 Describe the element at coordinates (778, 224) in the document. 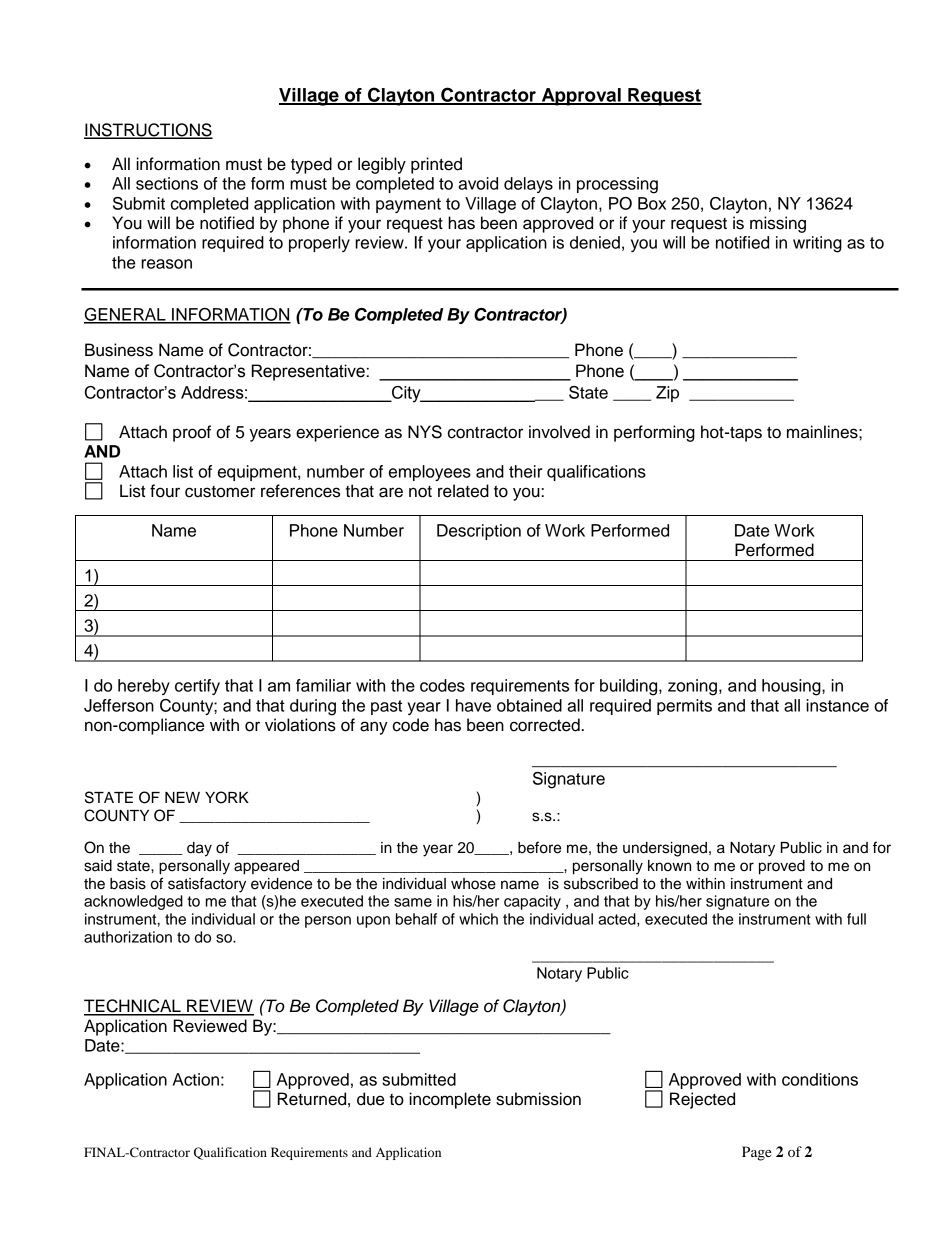

I see `missing` at that location.
